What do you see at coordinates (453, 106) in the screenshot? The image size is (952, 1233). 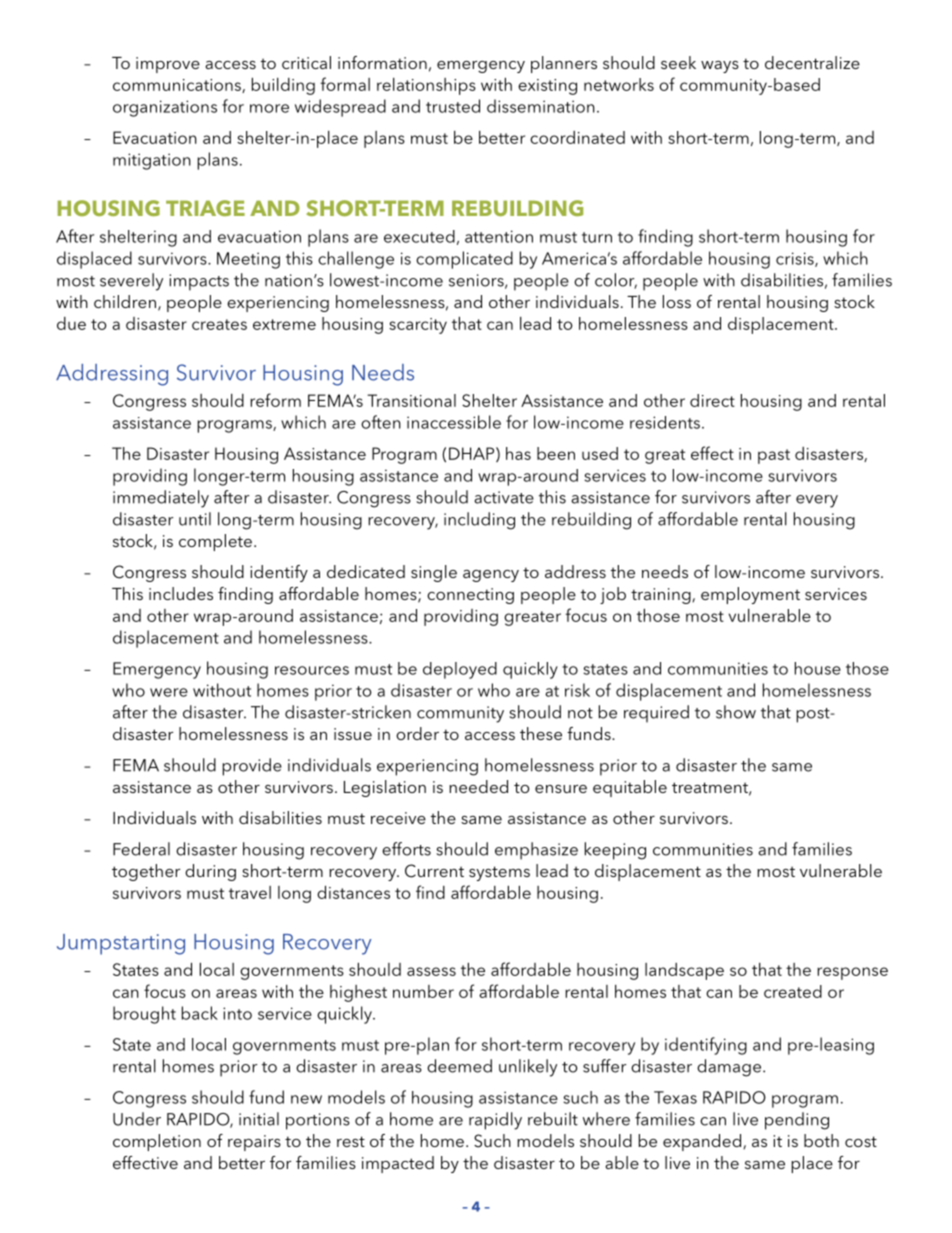 I see `trusted` at bounding box center [453, 106].
